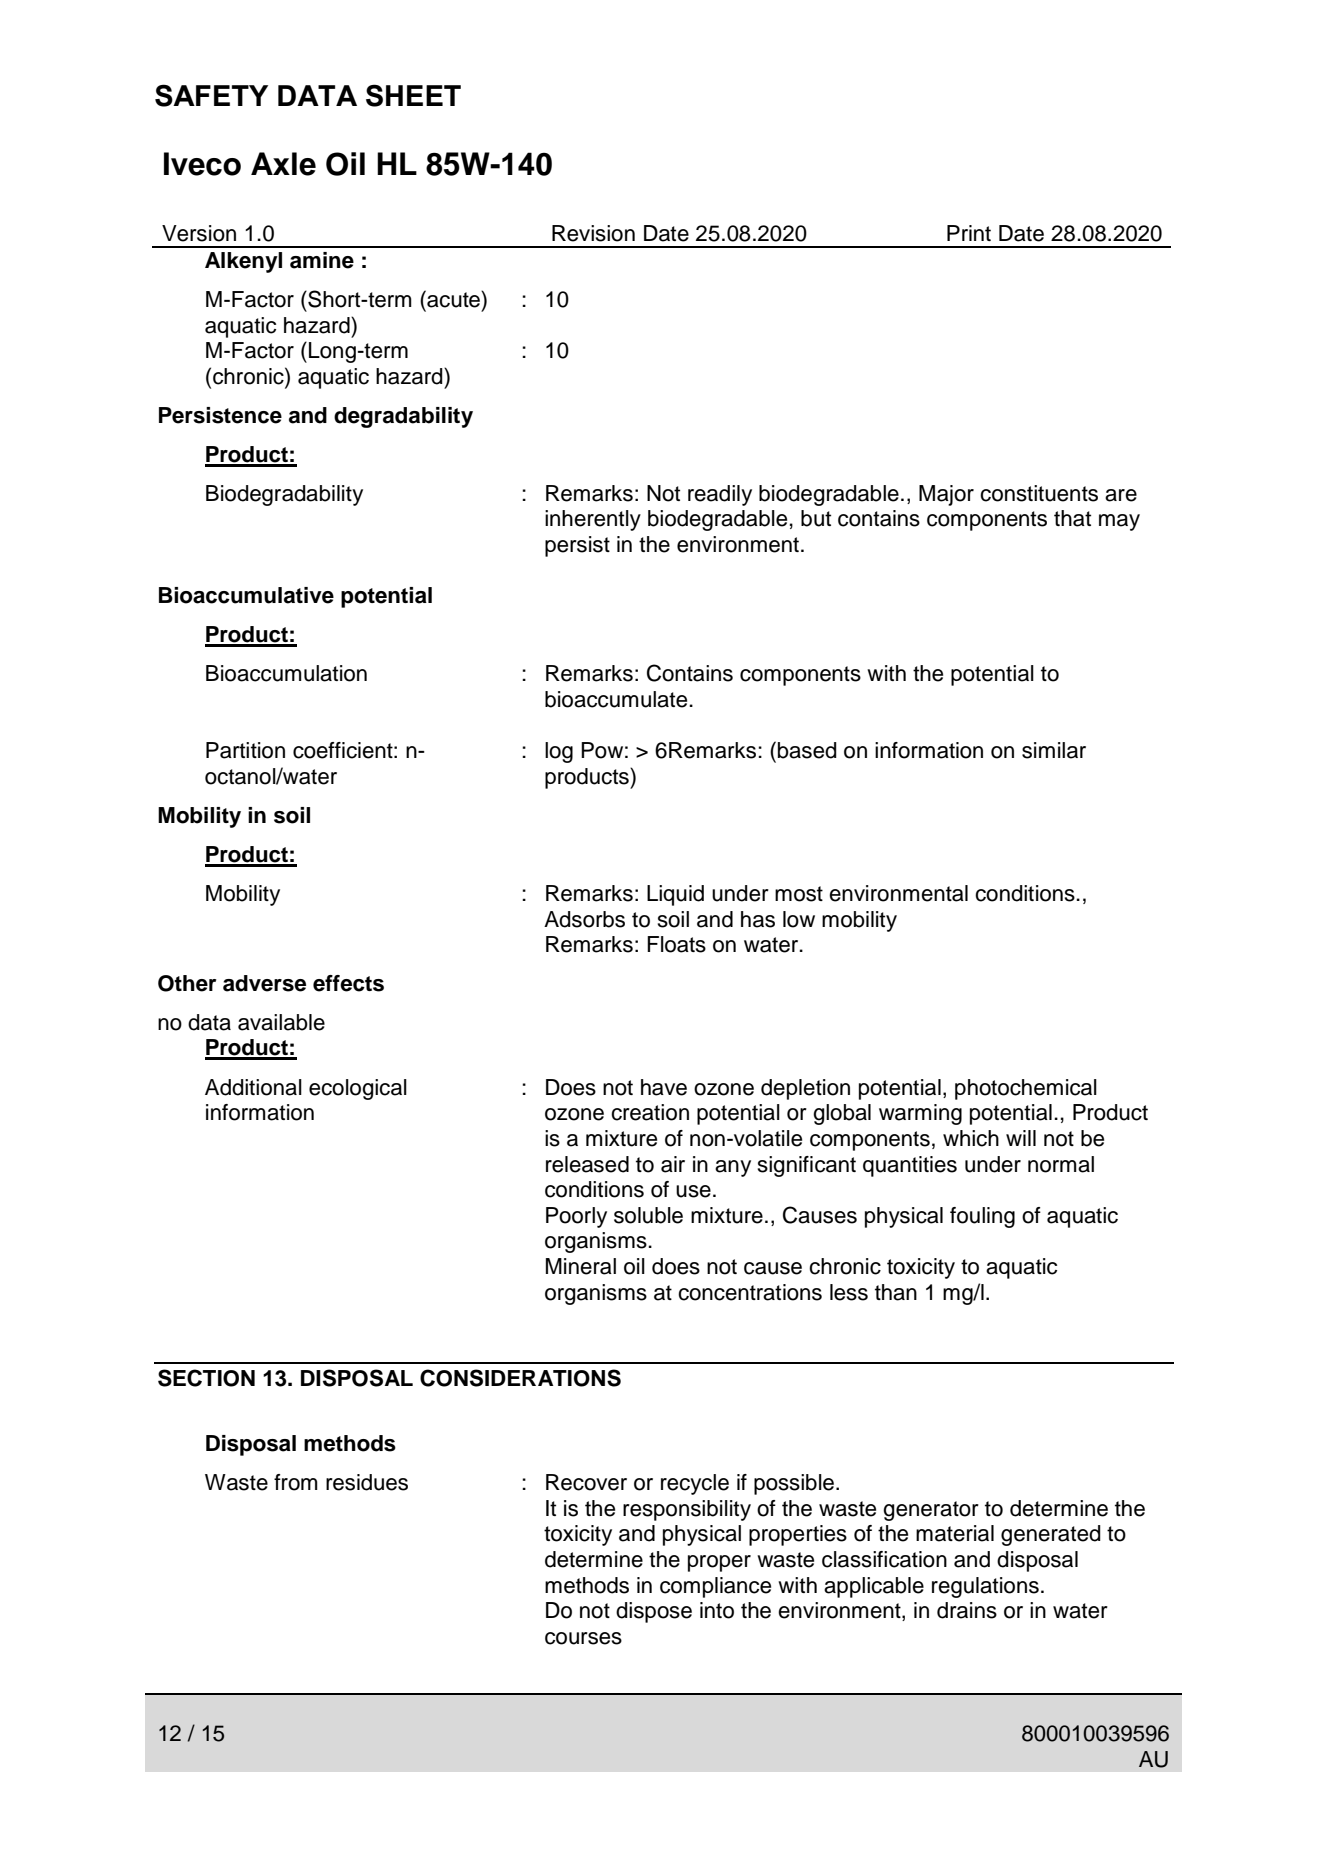 This screenshot has width=1327, height=1876. I want to click on inherently, so click(593, 520).
